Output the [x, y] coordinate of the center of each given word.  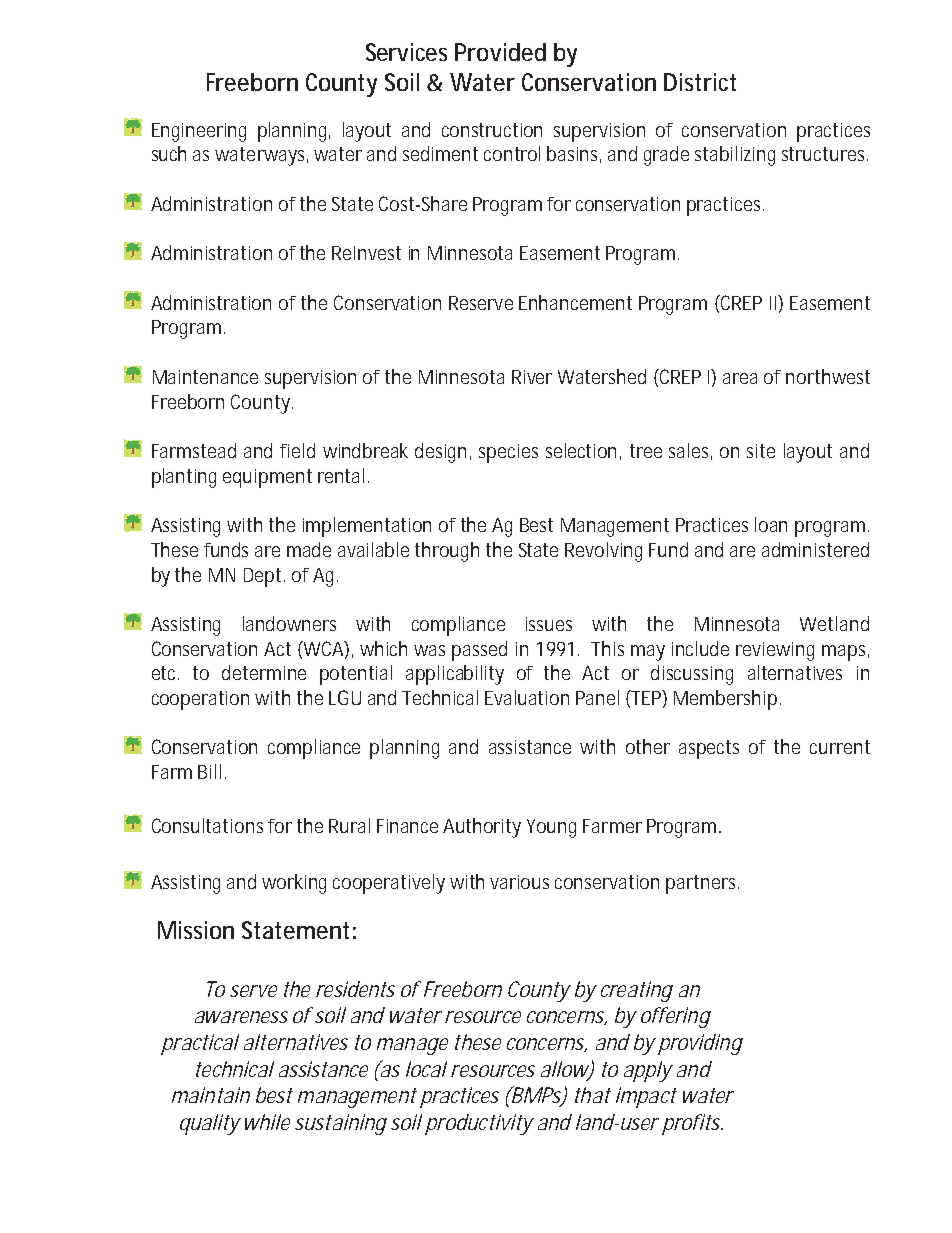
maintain [211, 1095]
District [700, 82]
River [532, 377]
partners [702, 884]
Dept [264, 577]
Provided [500, 52]
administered [815, 549]
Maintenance [205, 377]
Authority [482, 828]
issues [549, 624]
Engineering [199, 132]
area [740, 378]
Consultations [207, 825]
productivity [479, 1124]
